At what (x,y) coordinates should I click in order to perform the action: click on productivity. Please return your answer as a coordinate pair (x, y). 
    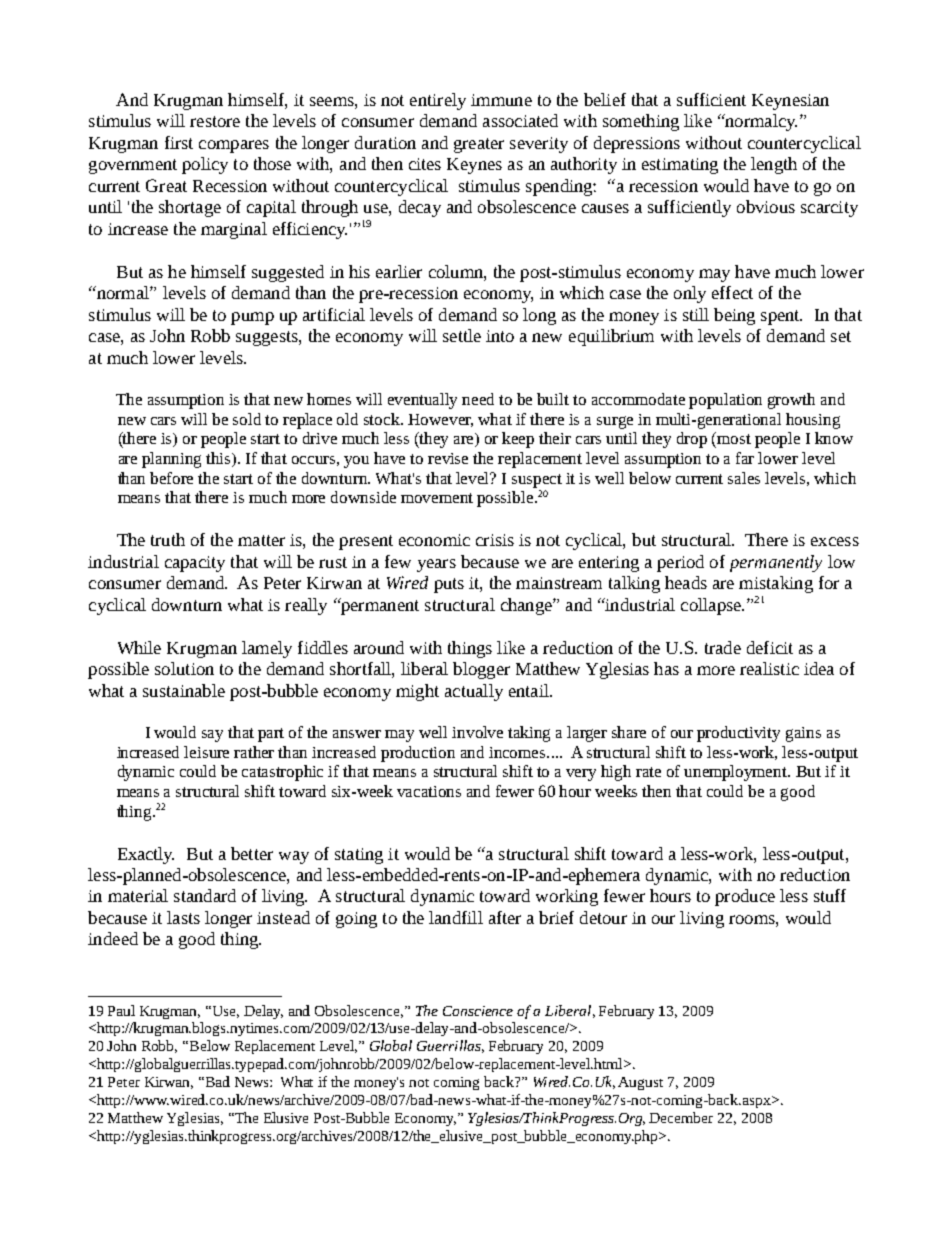
    Looking at the image, I should click on (738, 734).
